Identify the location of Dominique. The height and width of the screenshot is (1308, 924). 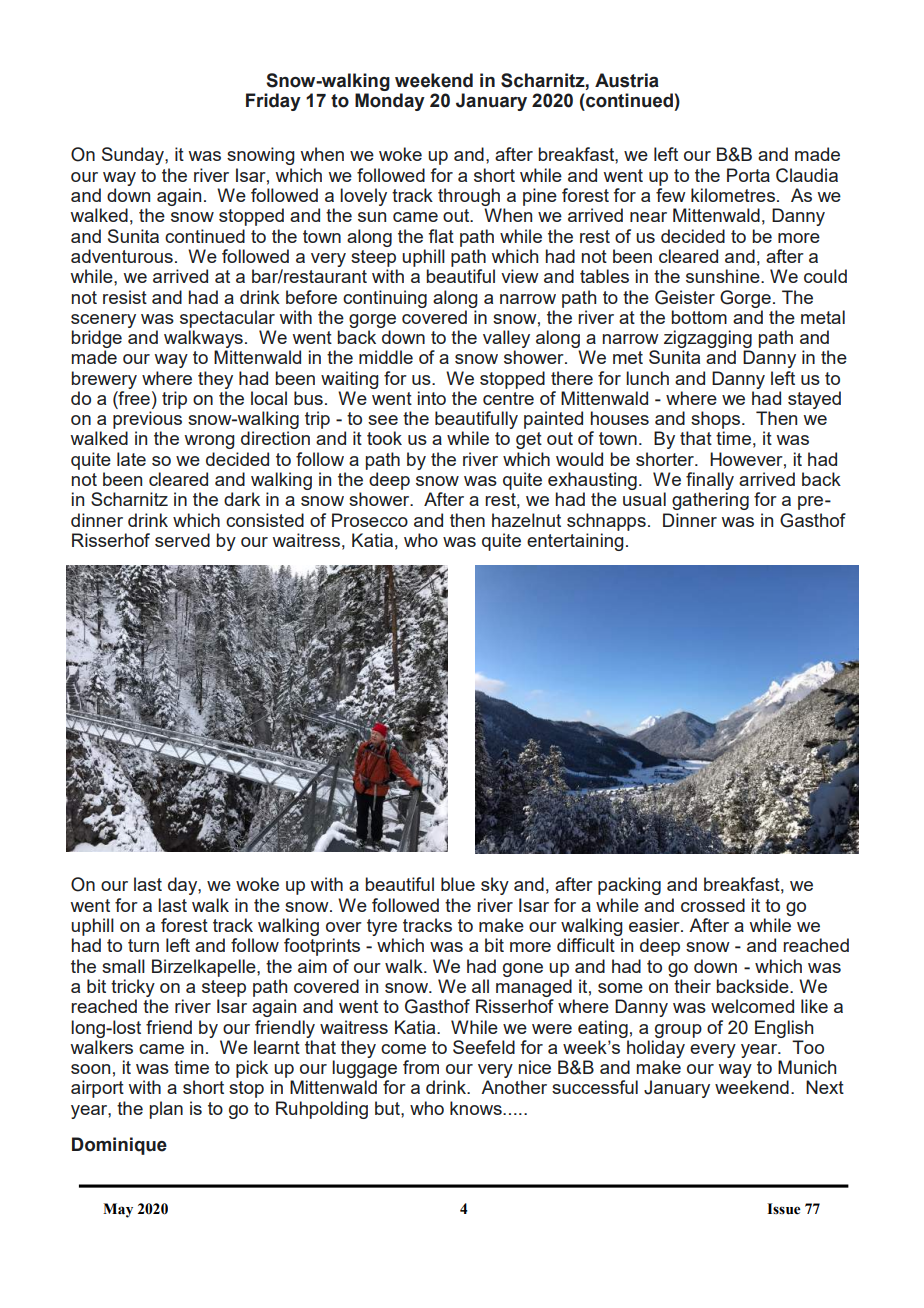
(119, 1146).
